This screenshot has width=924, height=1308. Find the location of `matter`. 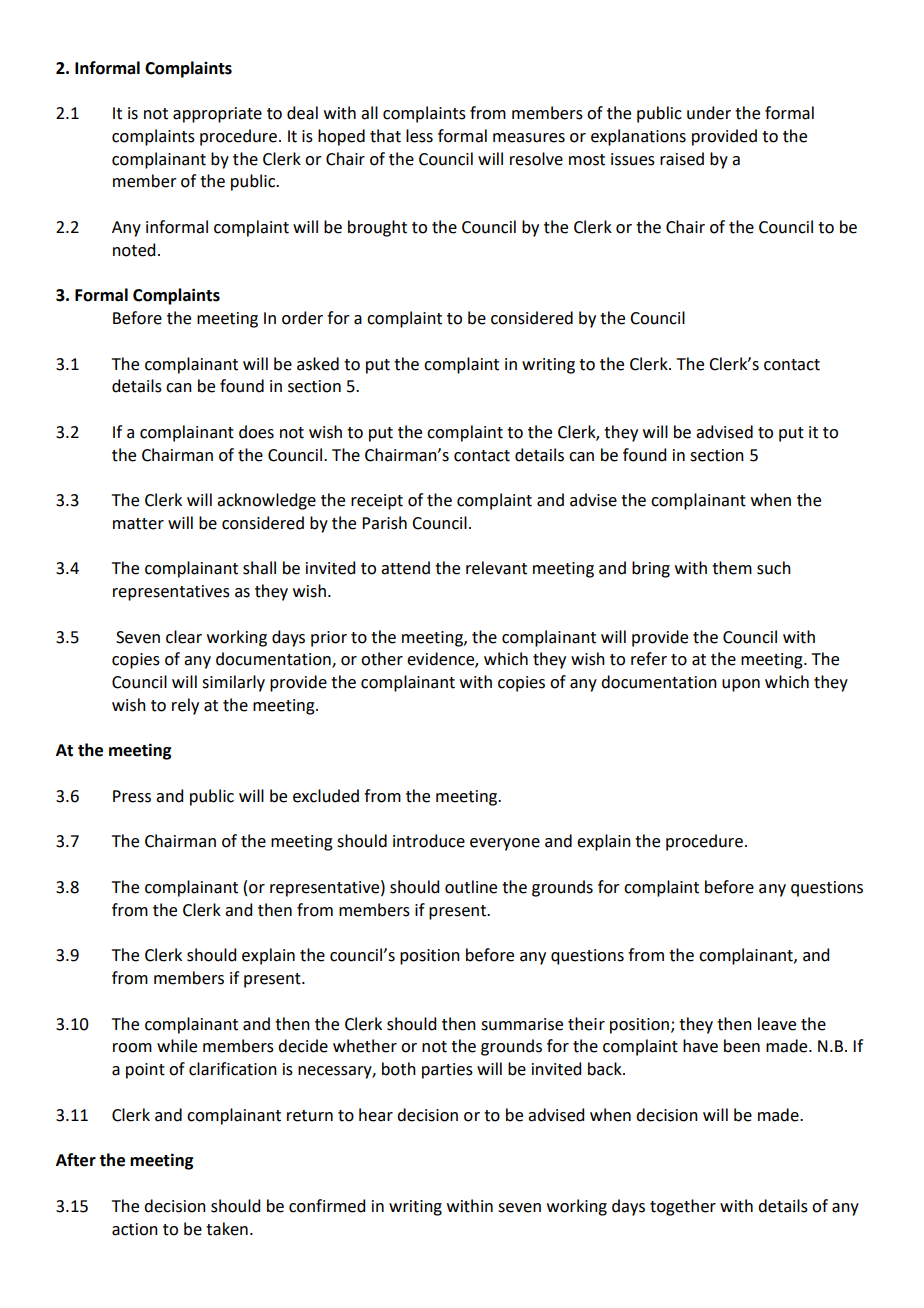

matter is located at coordinates (138, 524).
